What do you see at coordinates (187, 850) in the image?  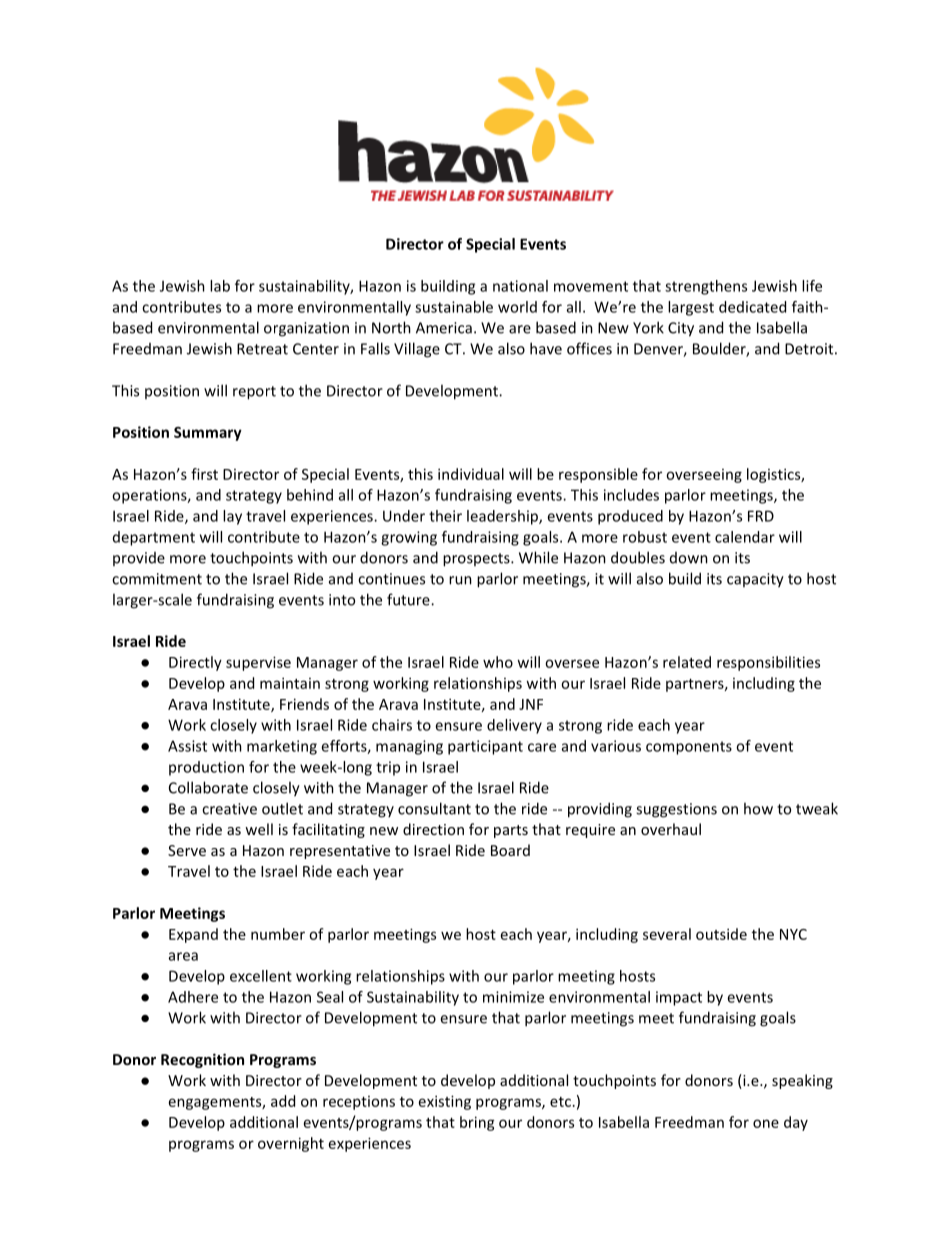 I see `Serve` at bounding box center [187, 850].
